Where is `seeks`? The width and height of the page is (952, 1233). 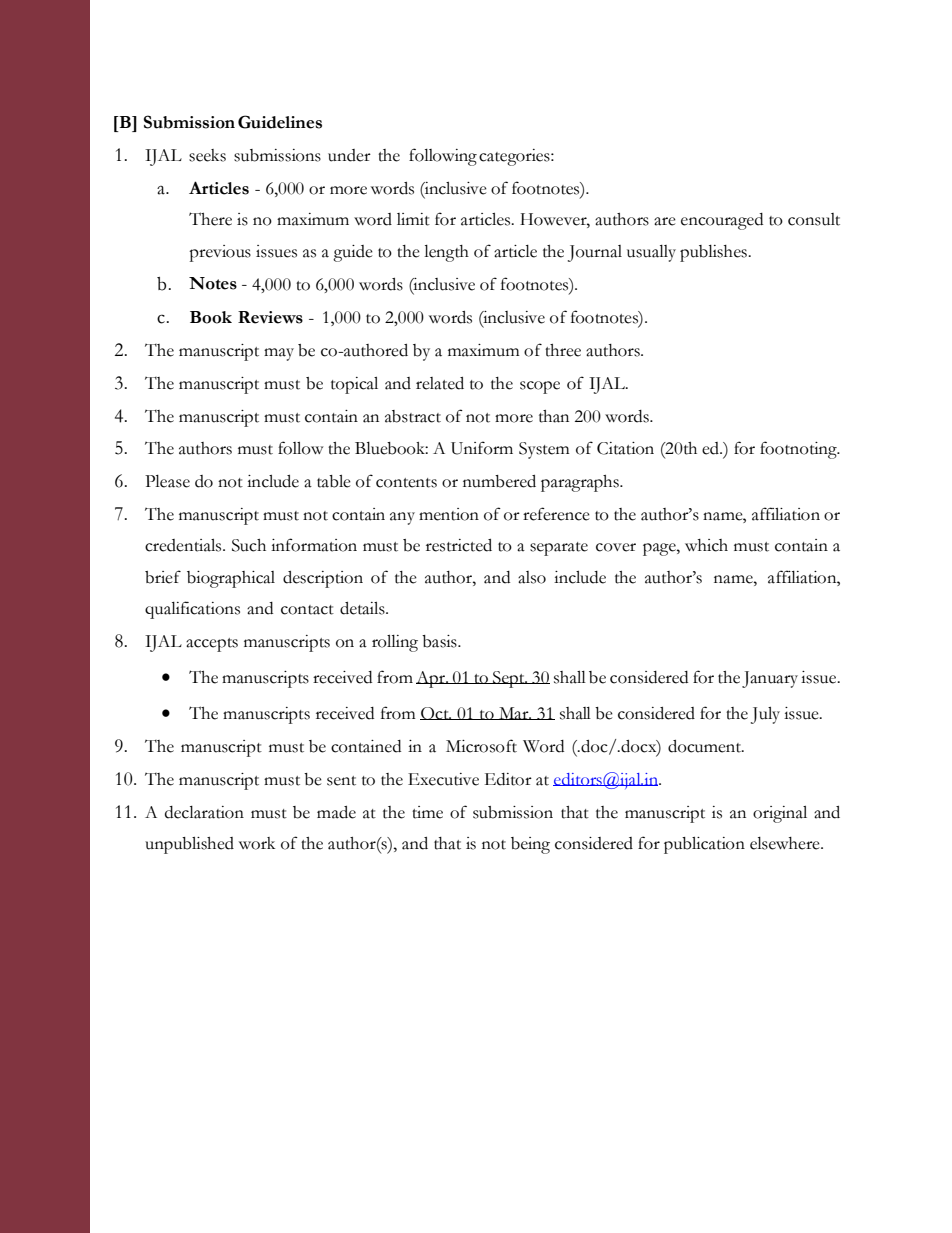 seeks is located at coordinates (207, 155).
